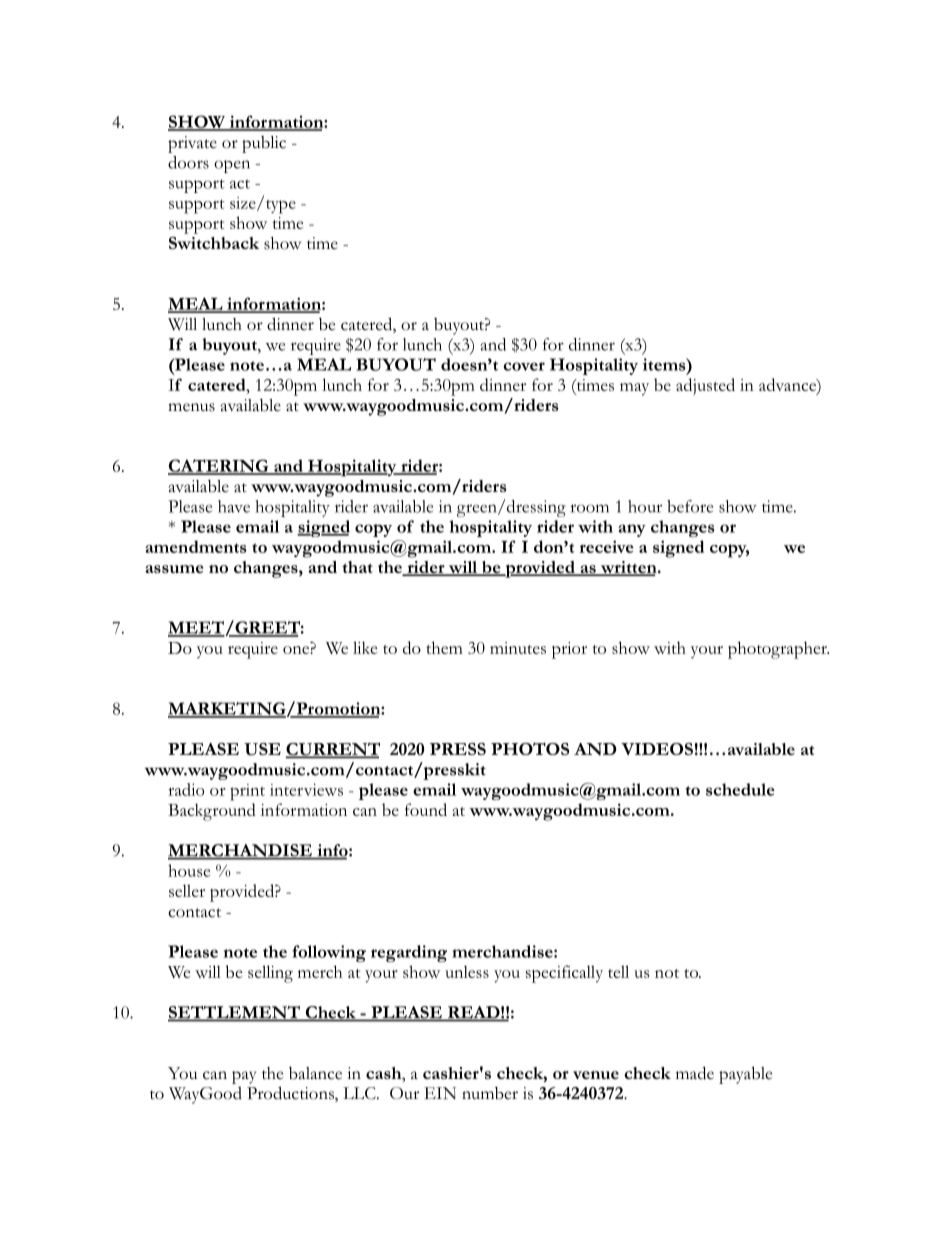 This screenshot has width=952, height=1233. Describe the element at coordinates (705, 387) in the screenshot. I see `adjusted` at that location.
